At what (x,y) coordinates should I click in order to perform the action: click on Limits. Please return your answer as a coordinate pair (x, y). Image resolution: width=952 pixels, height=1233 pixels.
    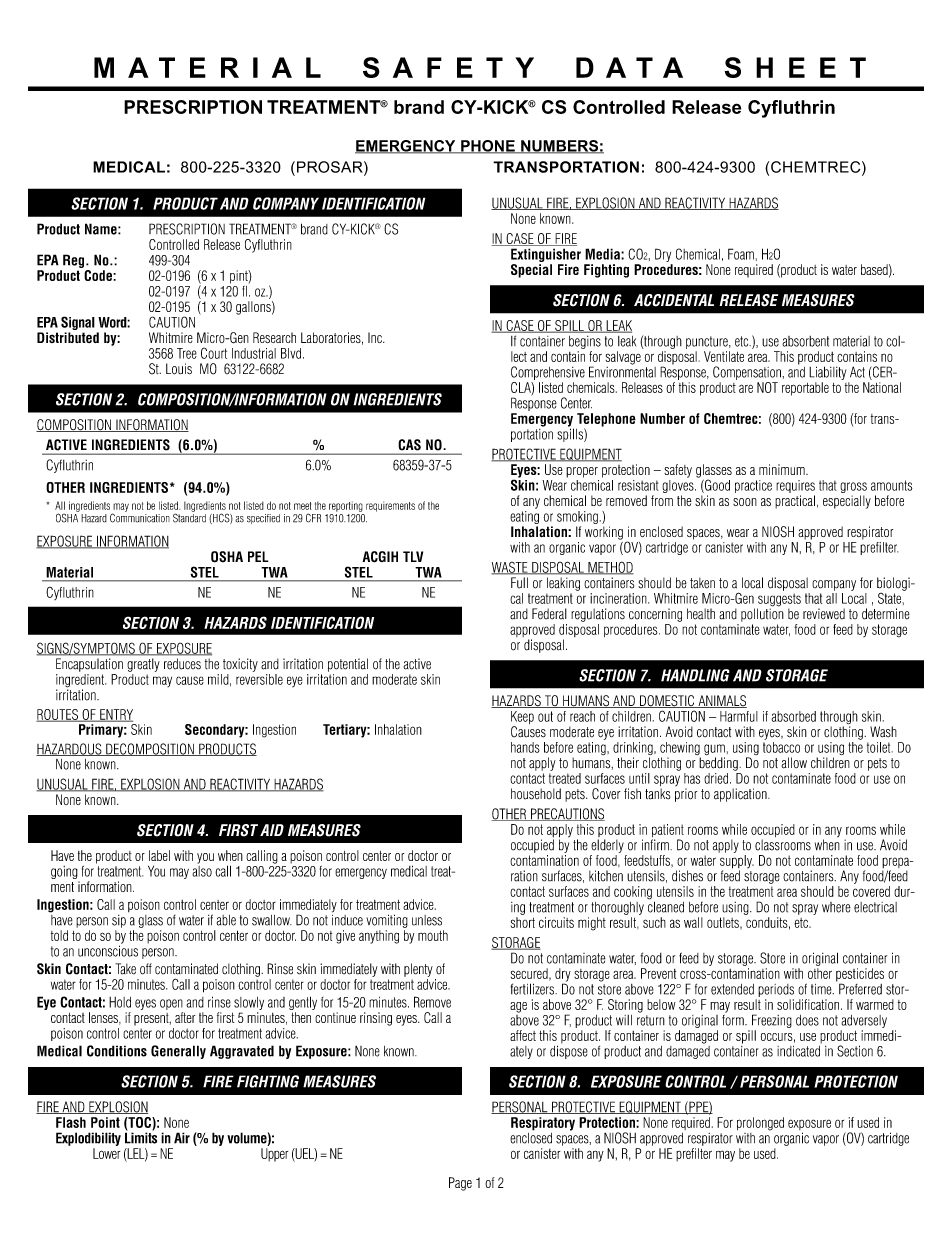
    Looking at the image, I should click on (141, 1137).
